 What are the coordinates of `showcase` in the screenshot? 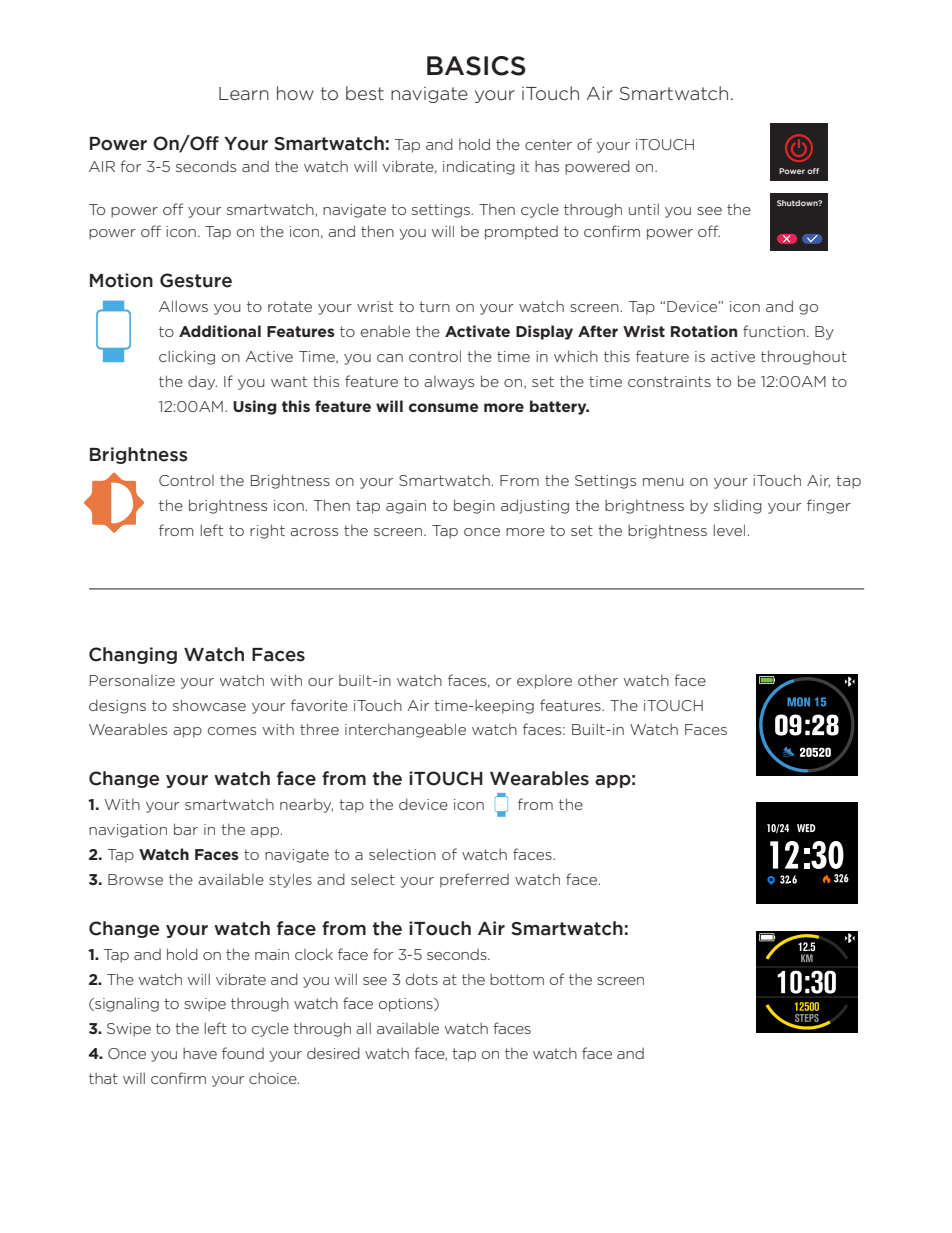 It's located at (209, 705).
